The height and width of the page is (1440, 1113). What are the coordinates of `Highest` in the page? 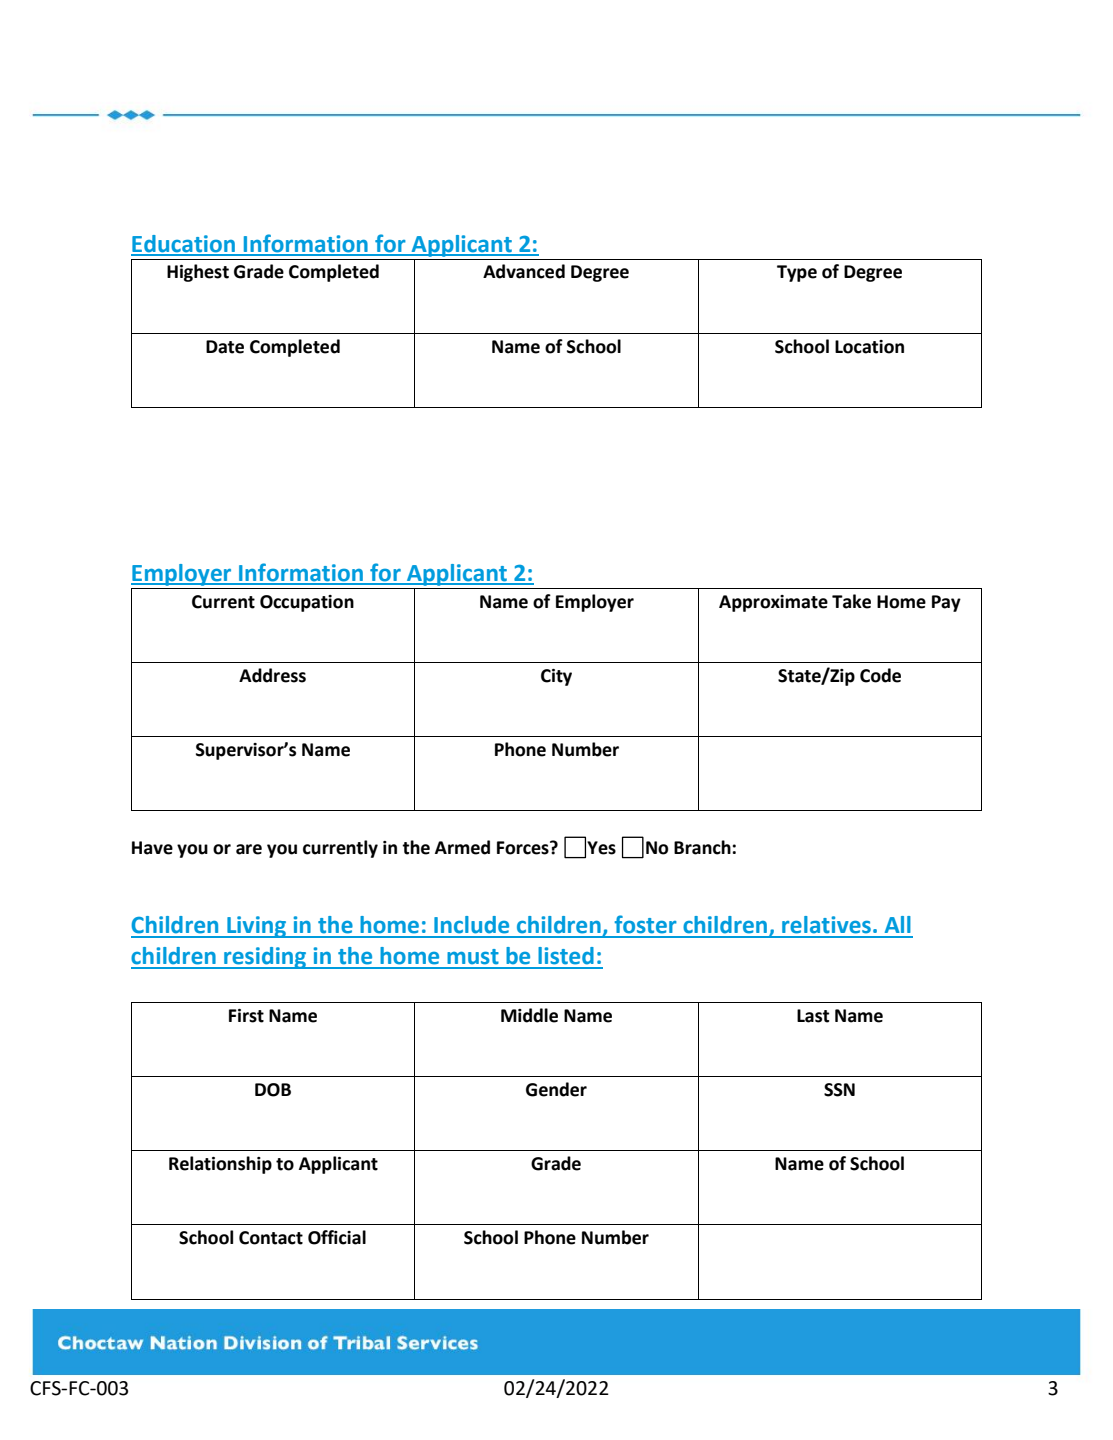 It's located at (198, 273).
